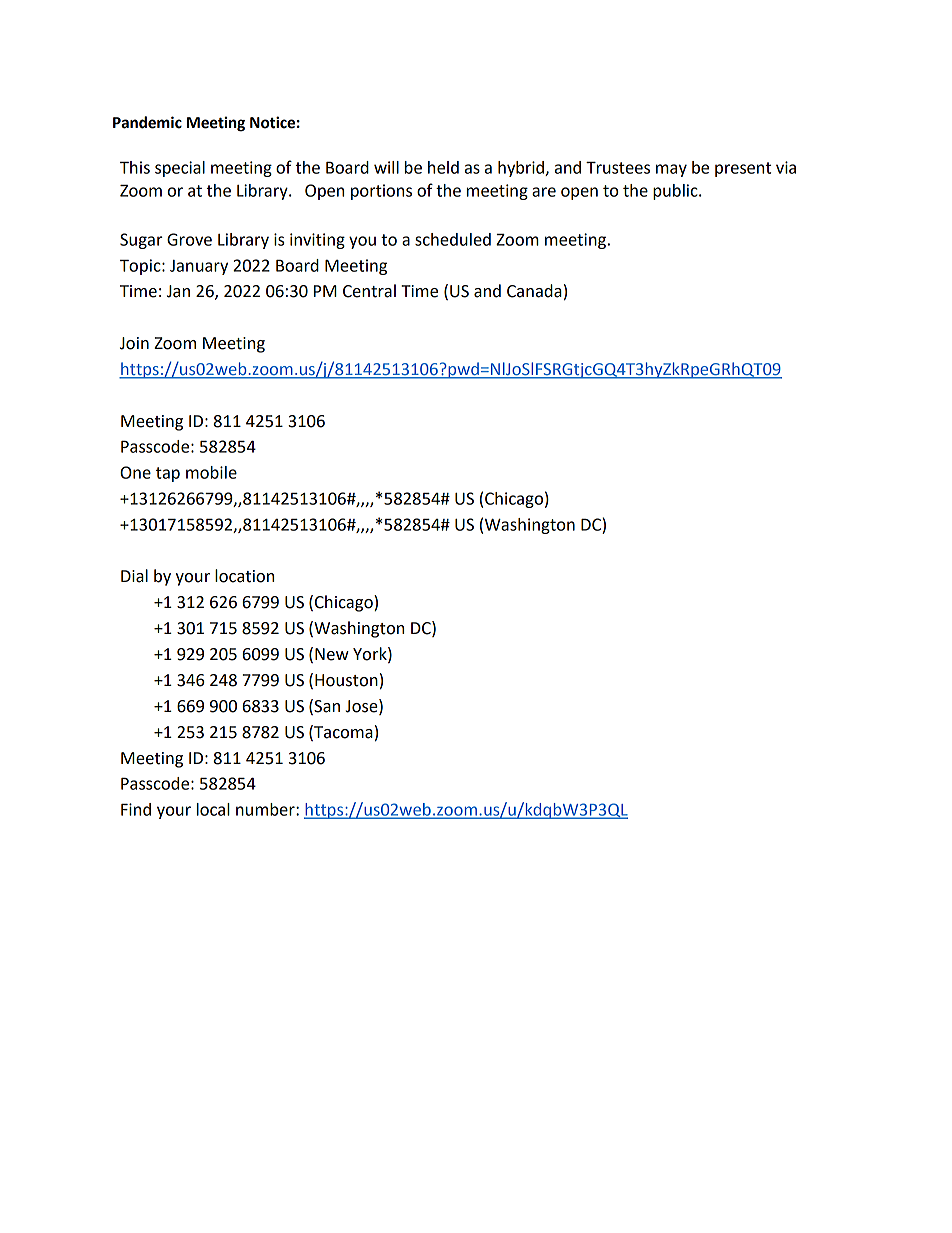 Image resolution: width=952 pixels, height=1233 pixels. What do you see at coordinates (443, 167) in the screenshot?
I see `held` at bounding box center [443, 167].
